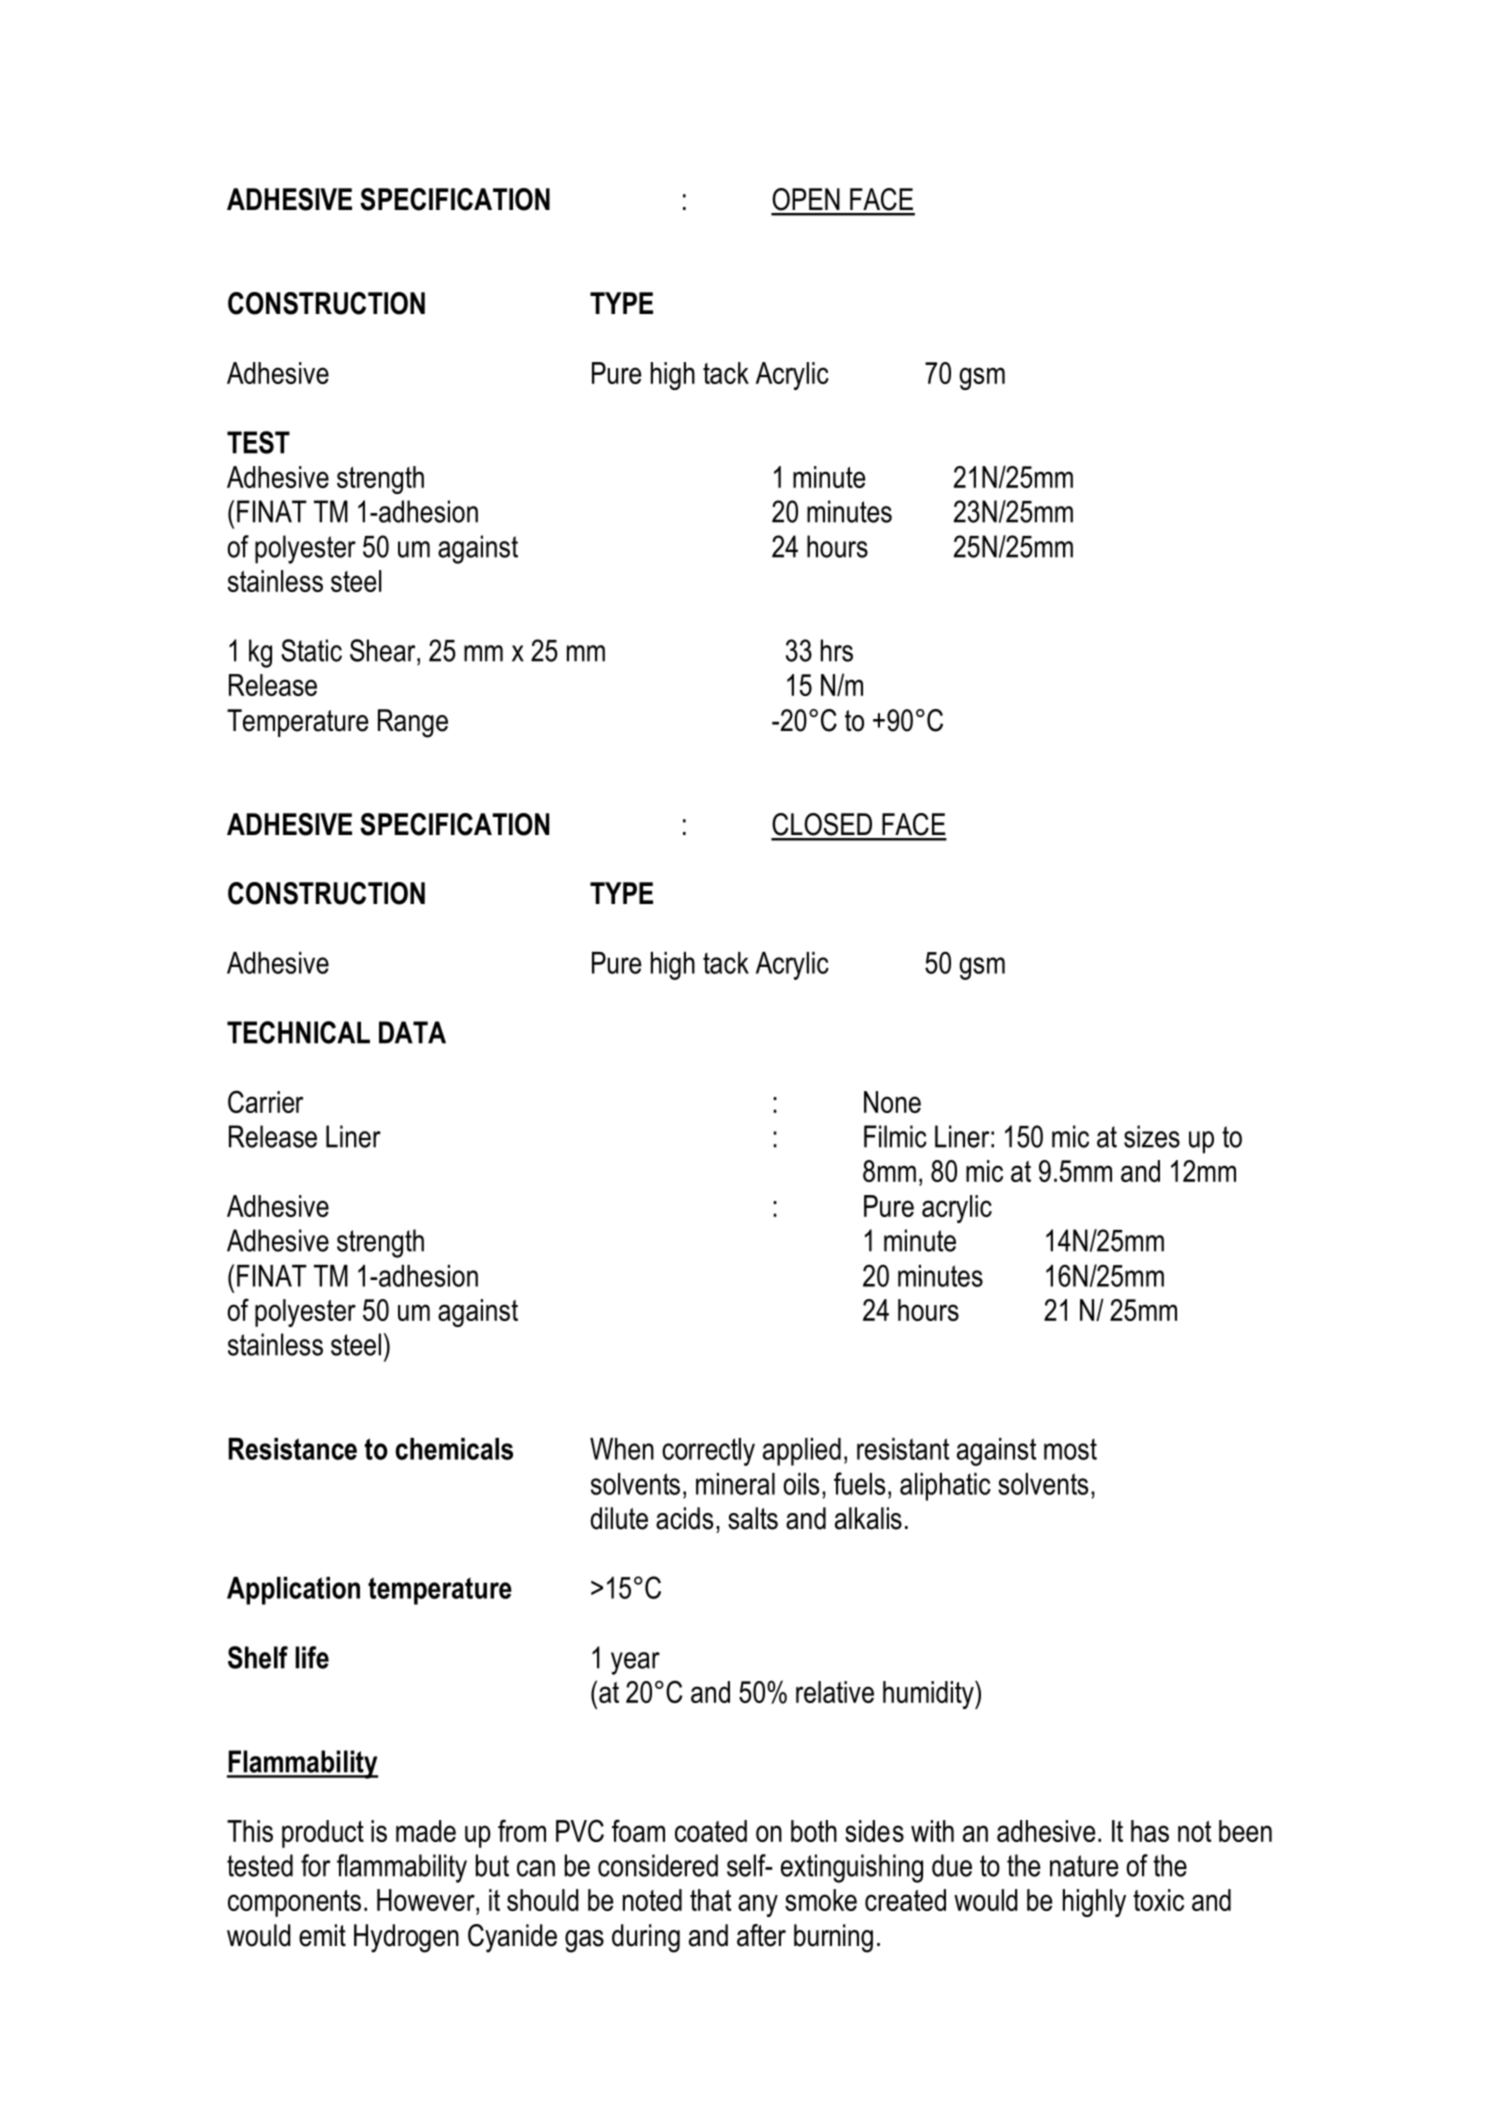 The height and width of the screenshot is (2122, 1500). Describe the element at coordinates (1152, 1136) in the screenshot. I see `sizes` at that location.
